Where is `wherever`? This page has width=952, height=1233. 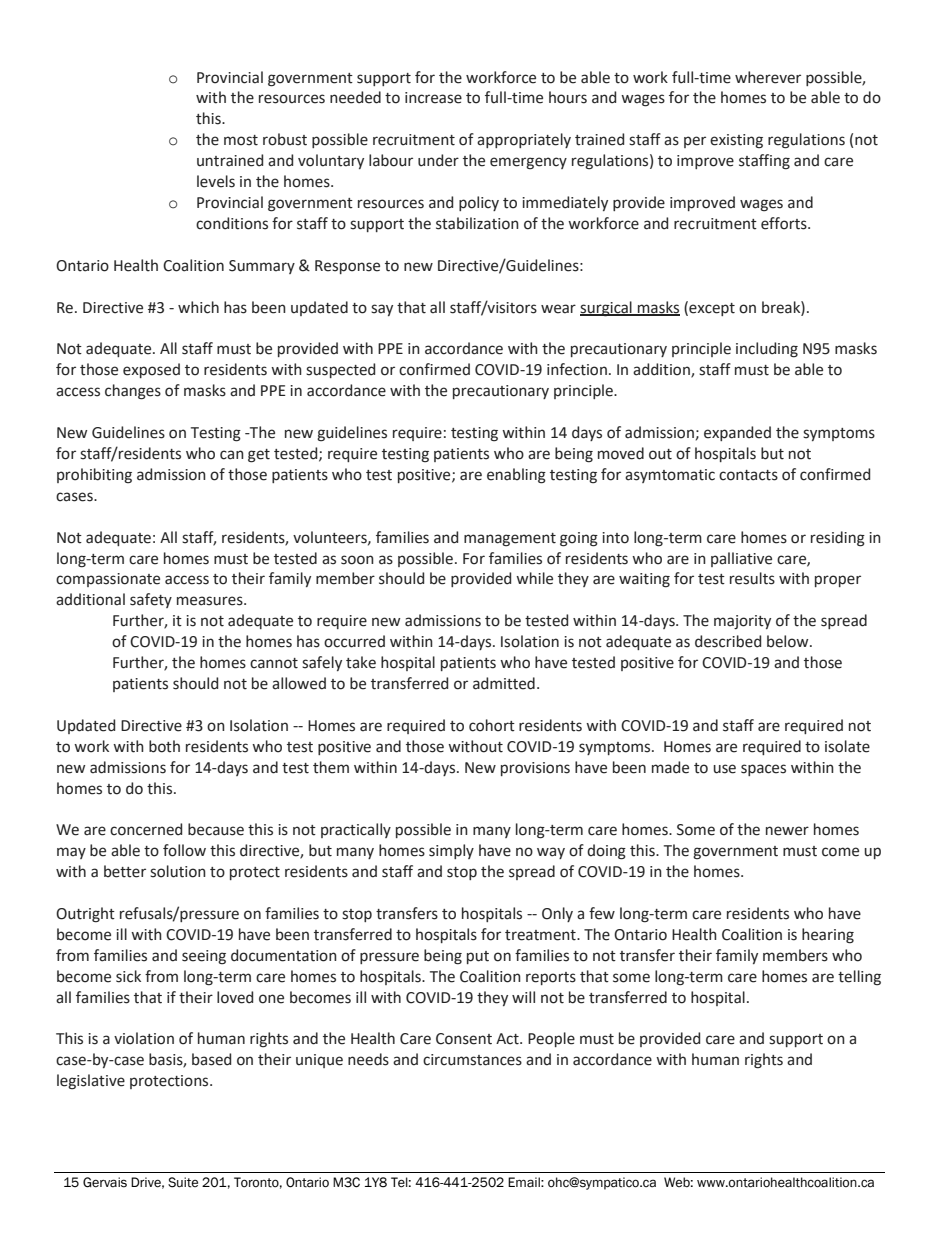 wherever is located at coordinates (768, 77).
